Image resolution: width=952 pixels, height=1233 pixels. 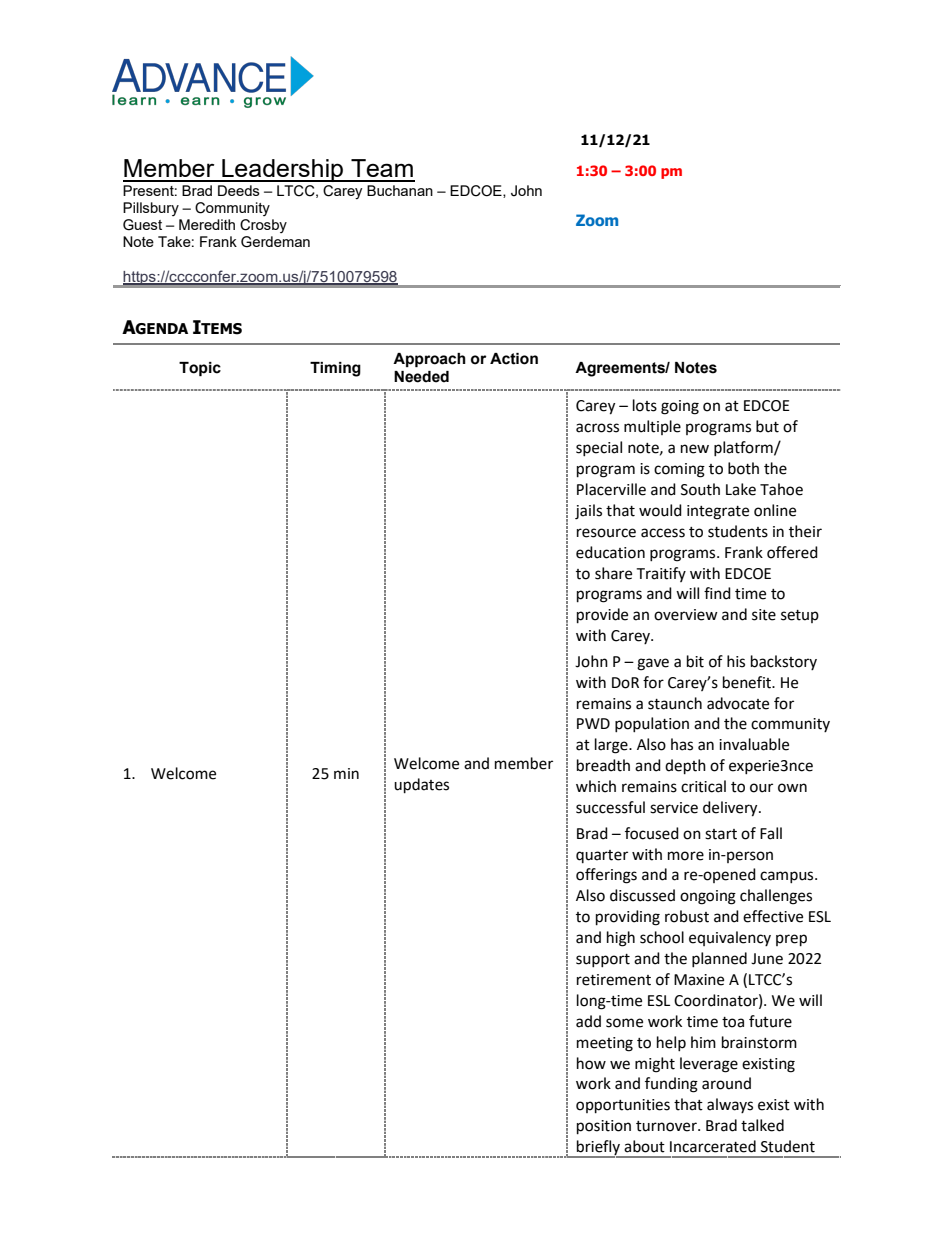 I want to click on how, so click(x=591, y=1063).
